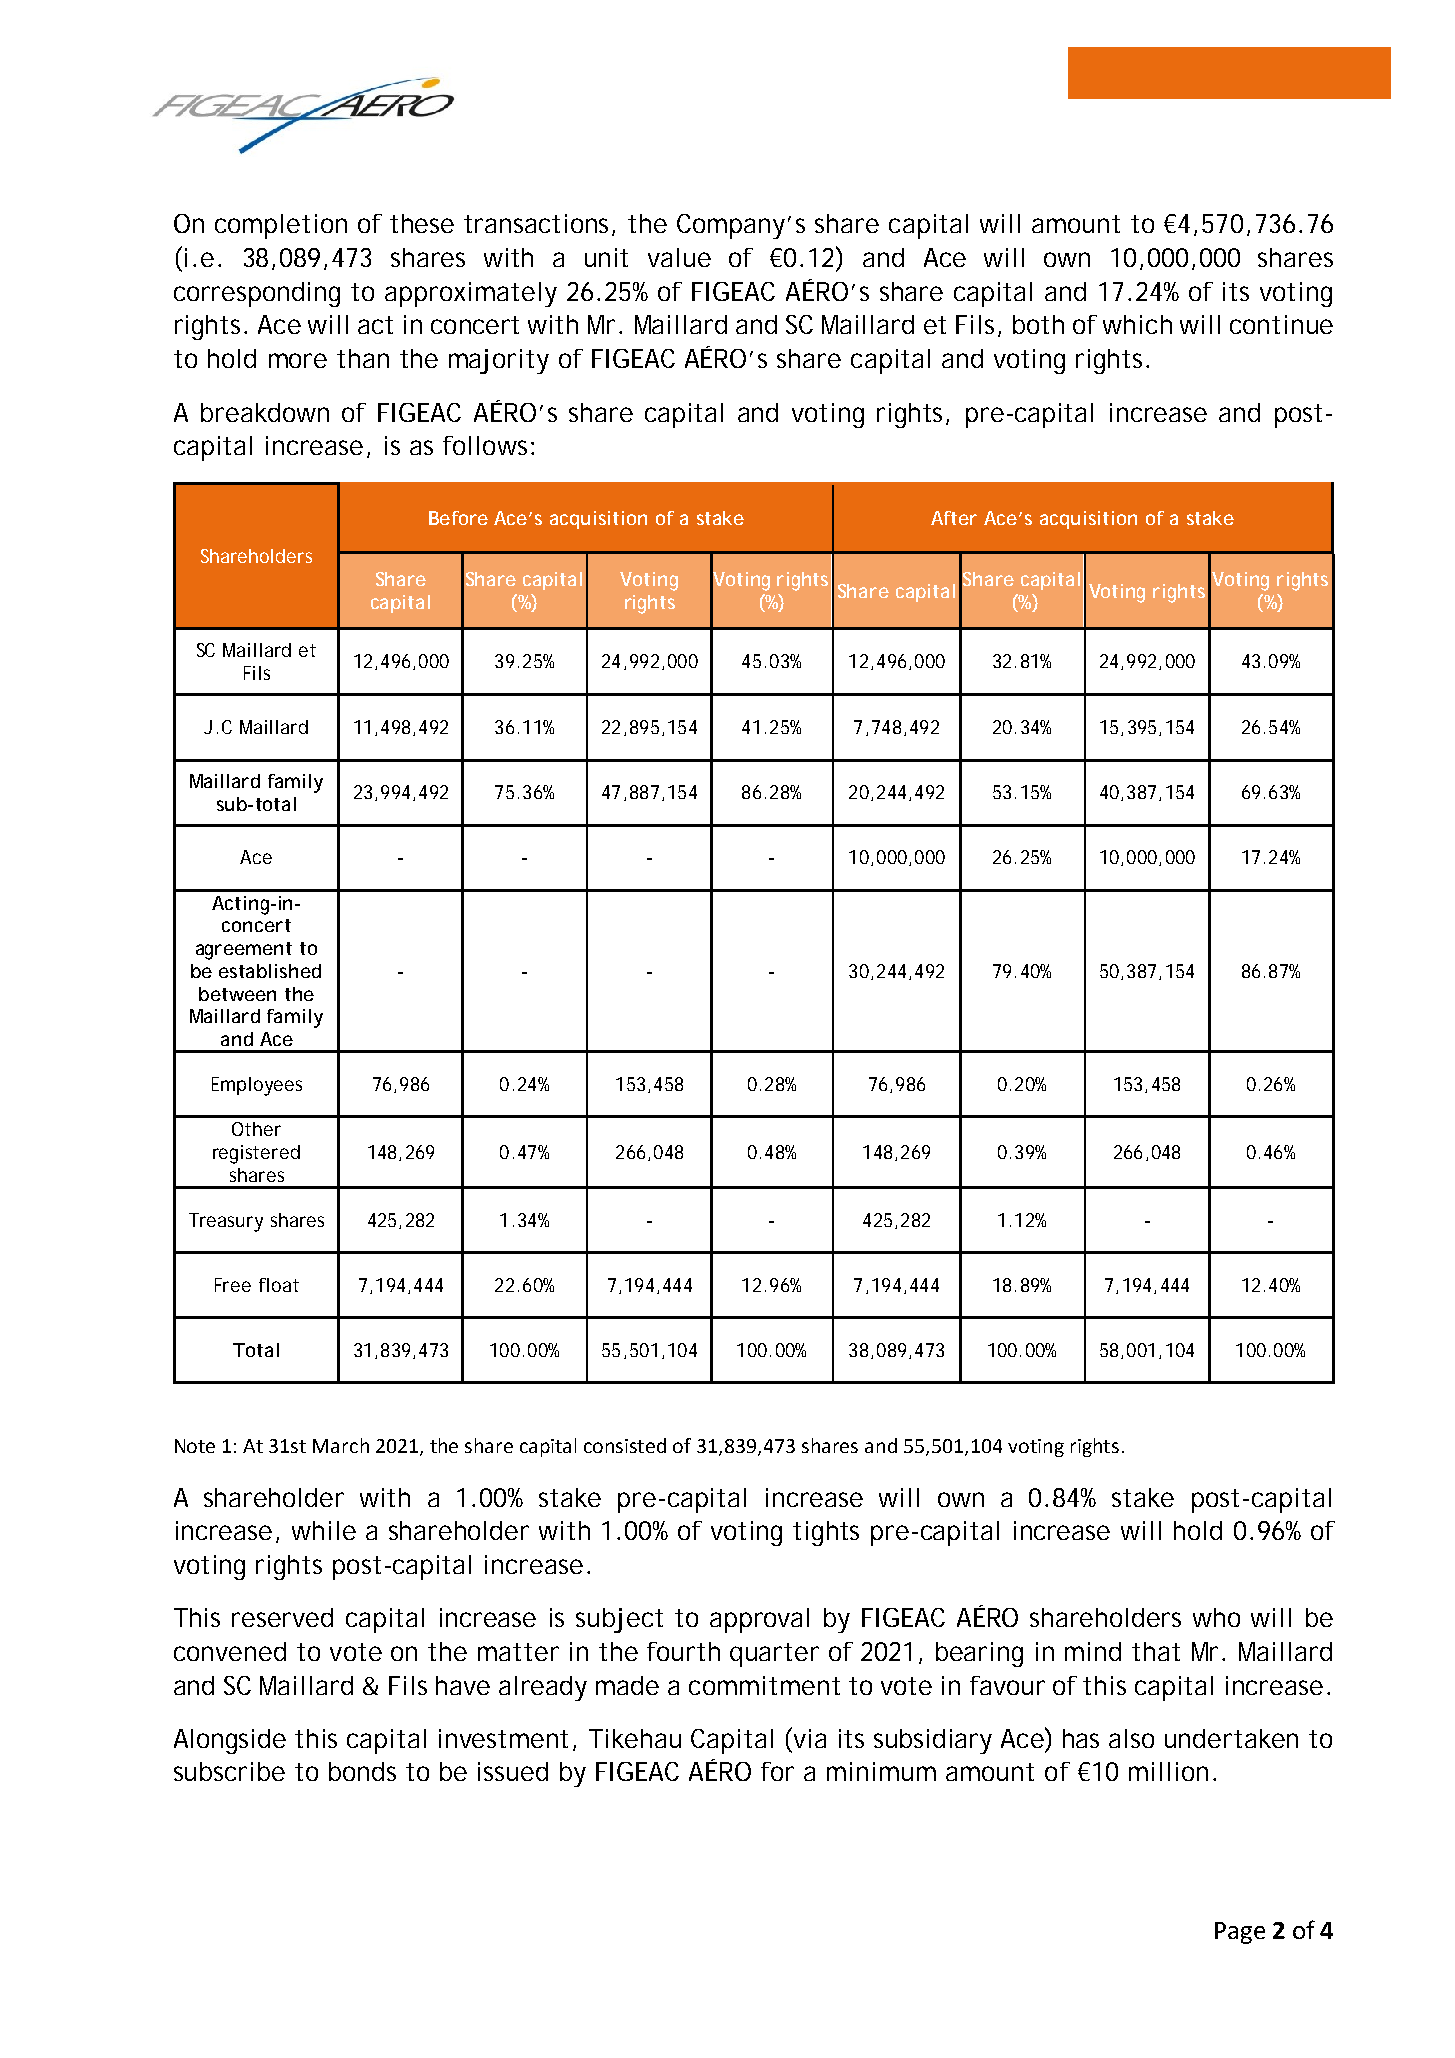 The image size is (1455, 2058). Describe the element at coordinates (458, 518) in the page. I see `Before` at that location.
